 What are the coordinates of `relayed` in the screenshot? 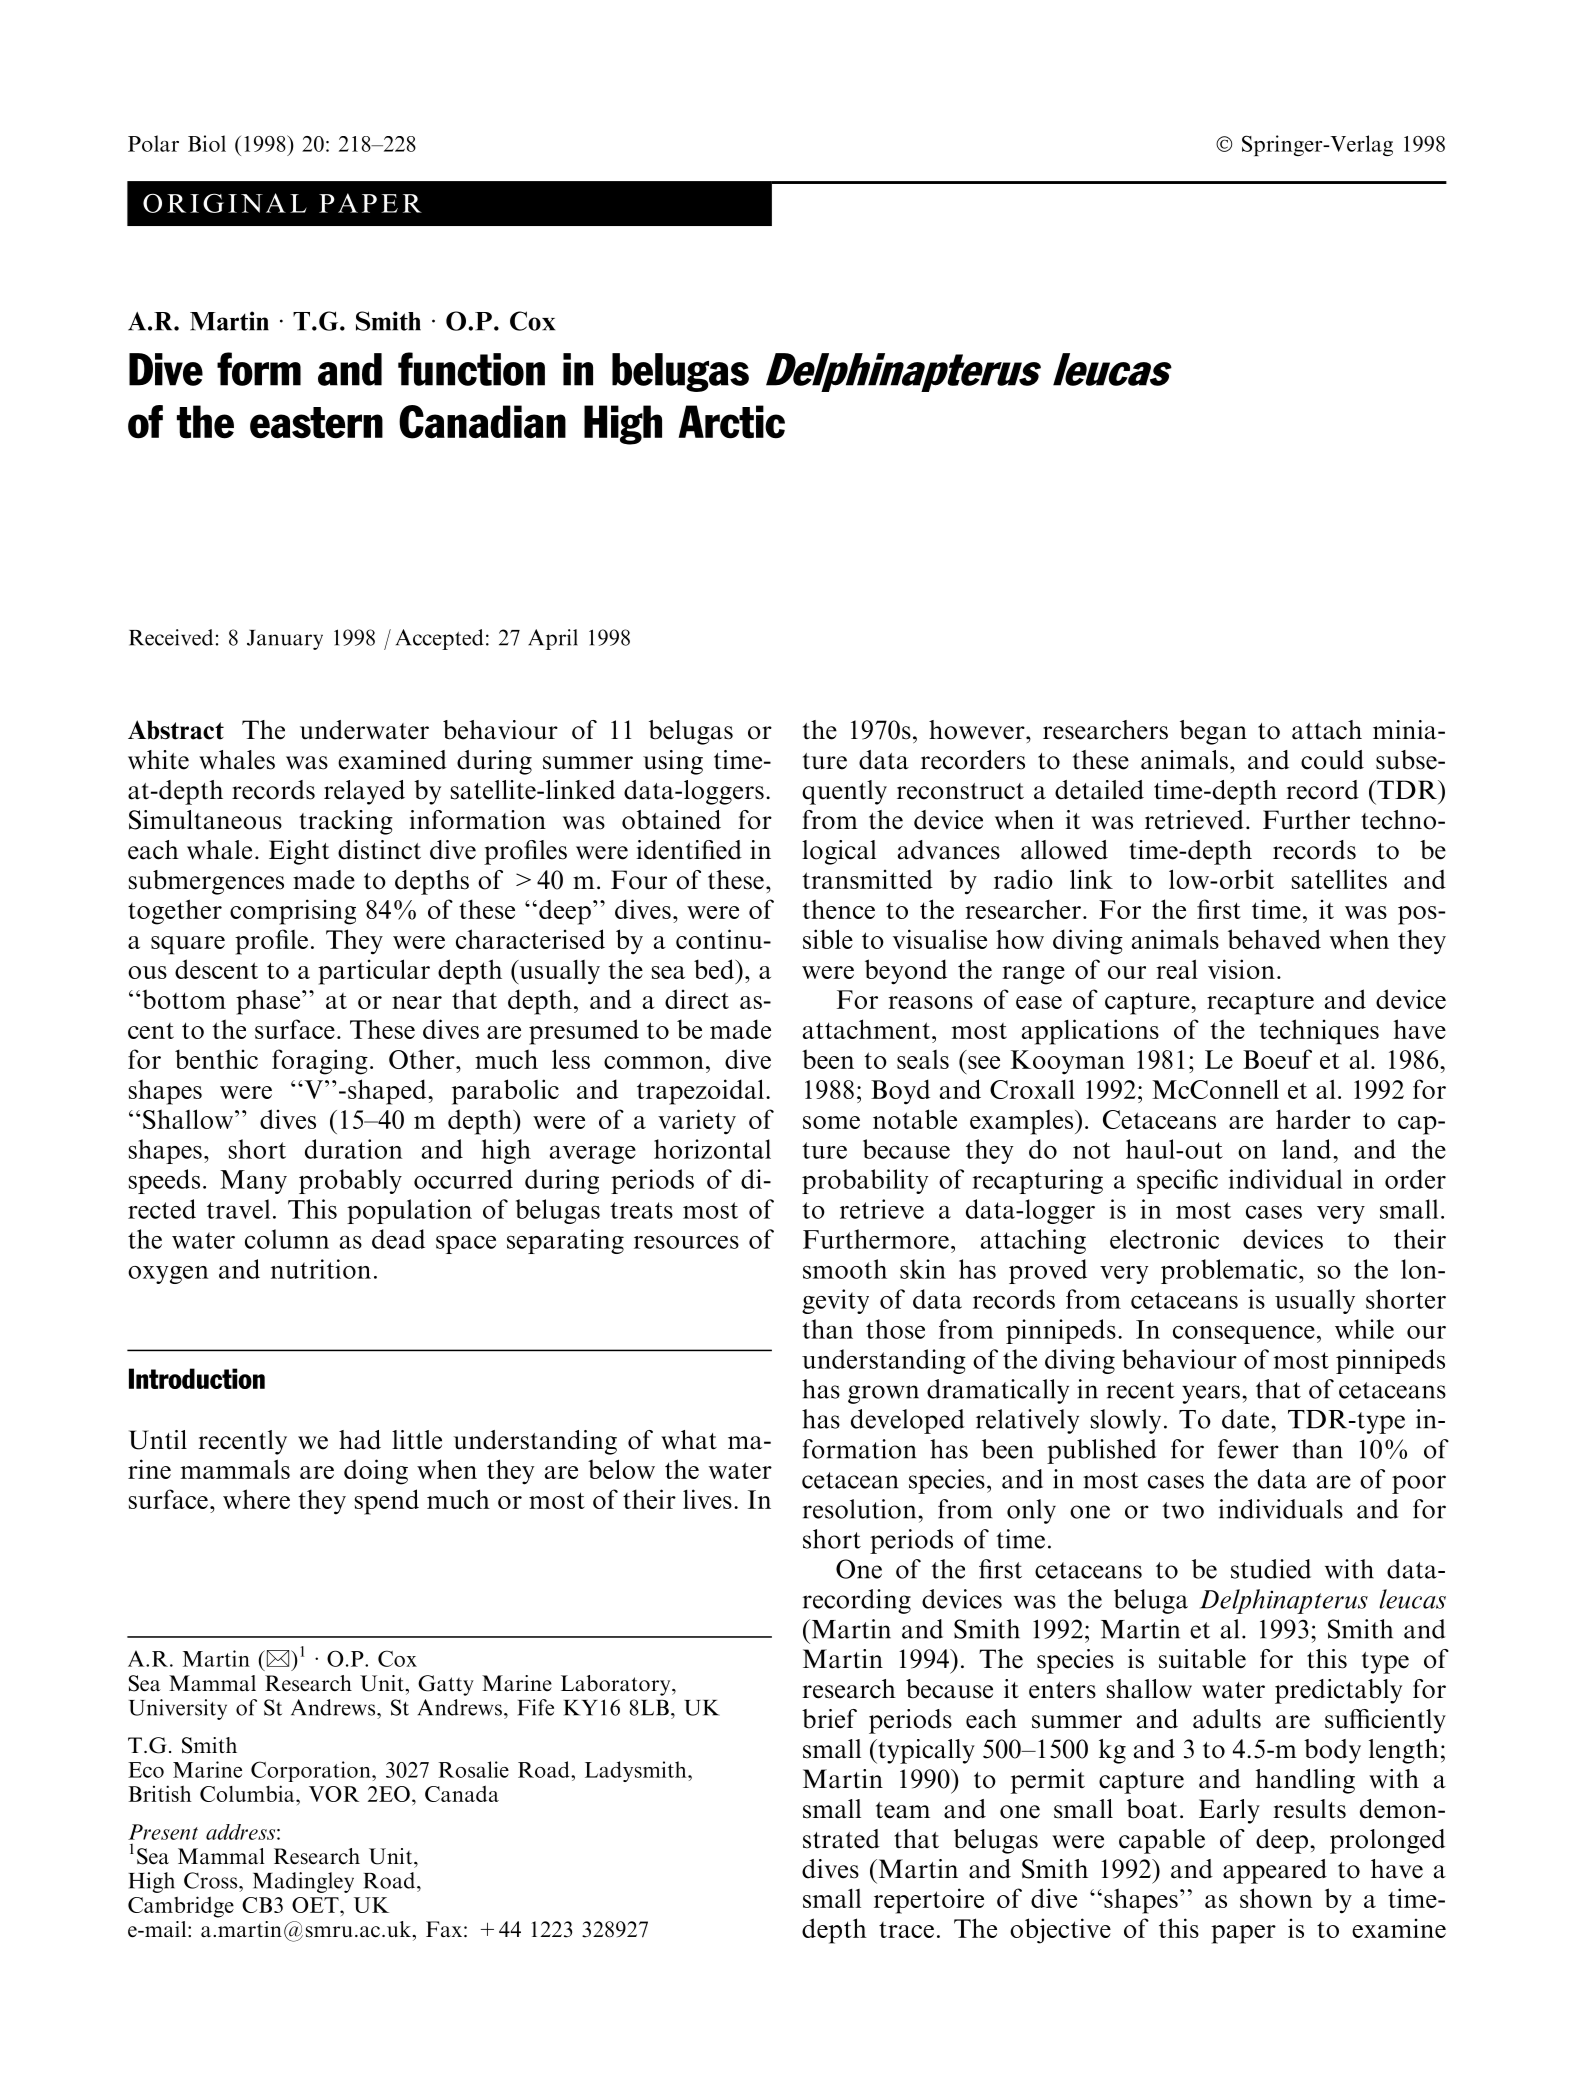 It's located at (364, 792).
